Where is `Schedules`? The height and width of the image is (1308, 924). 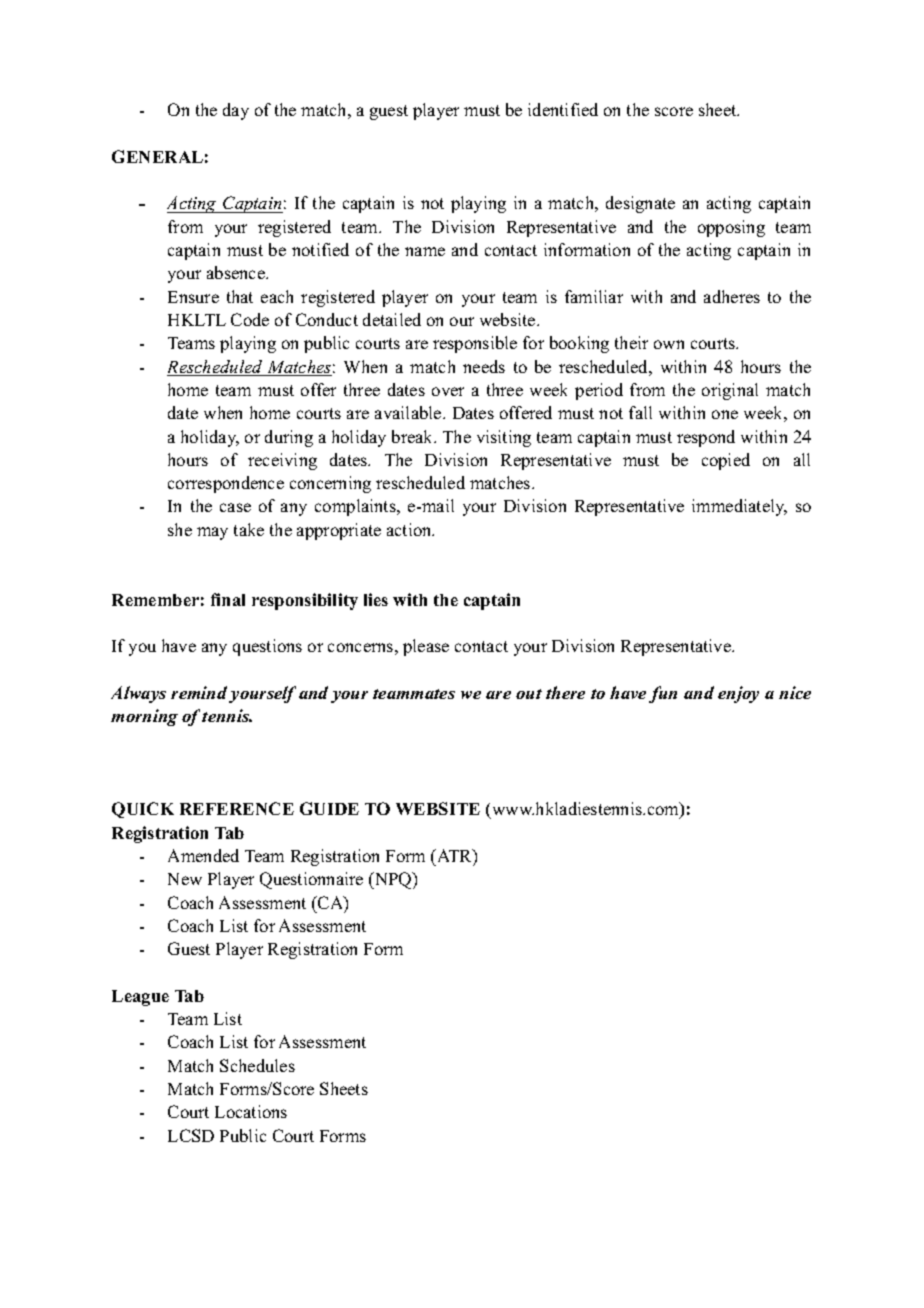
Schedules is located at coordinates (257, 1065).
